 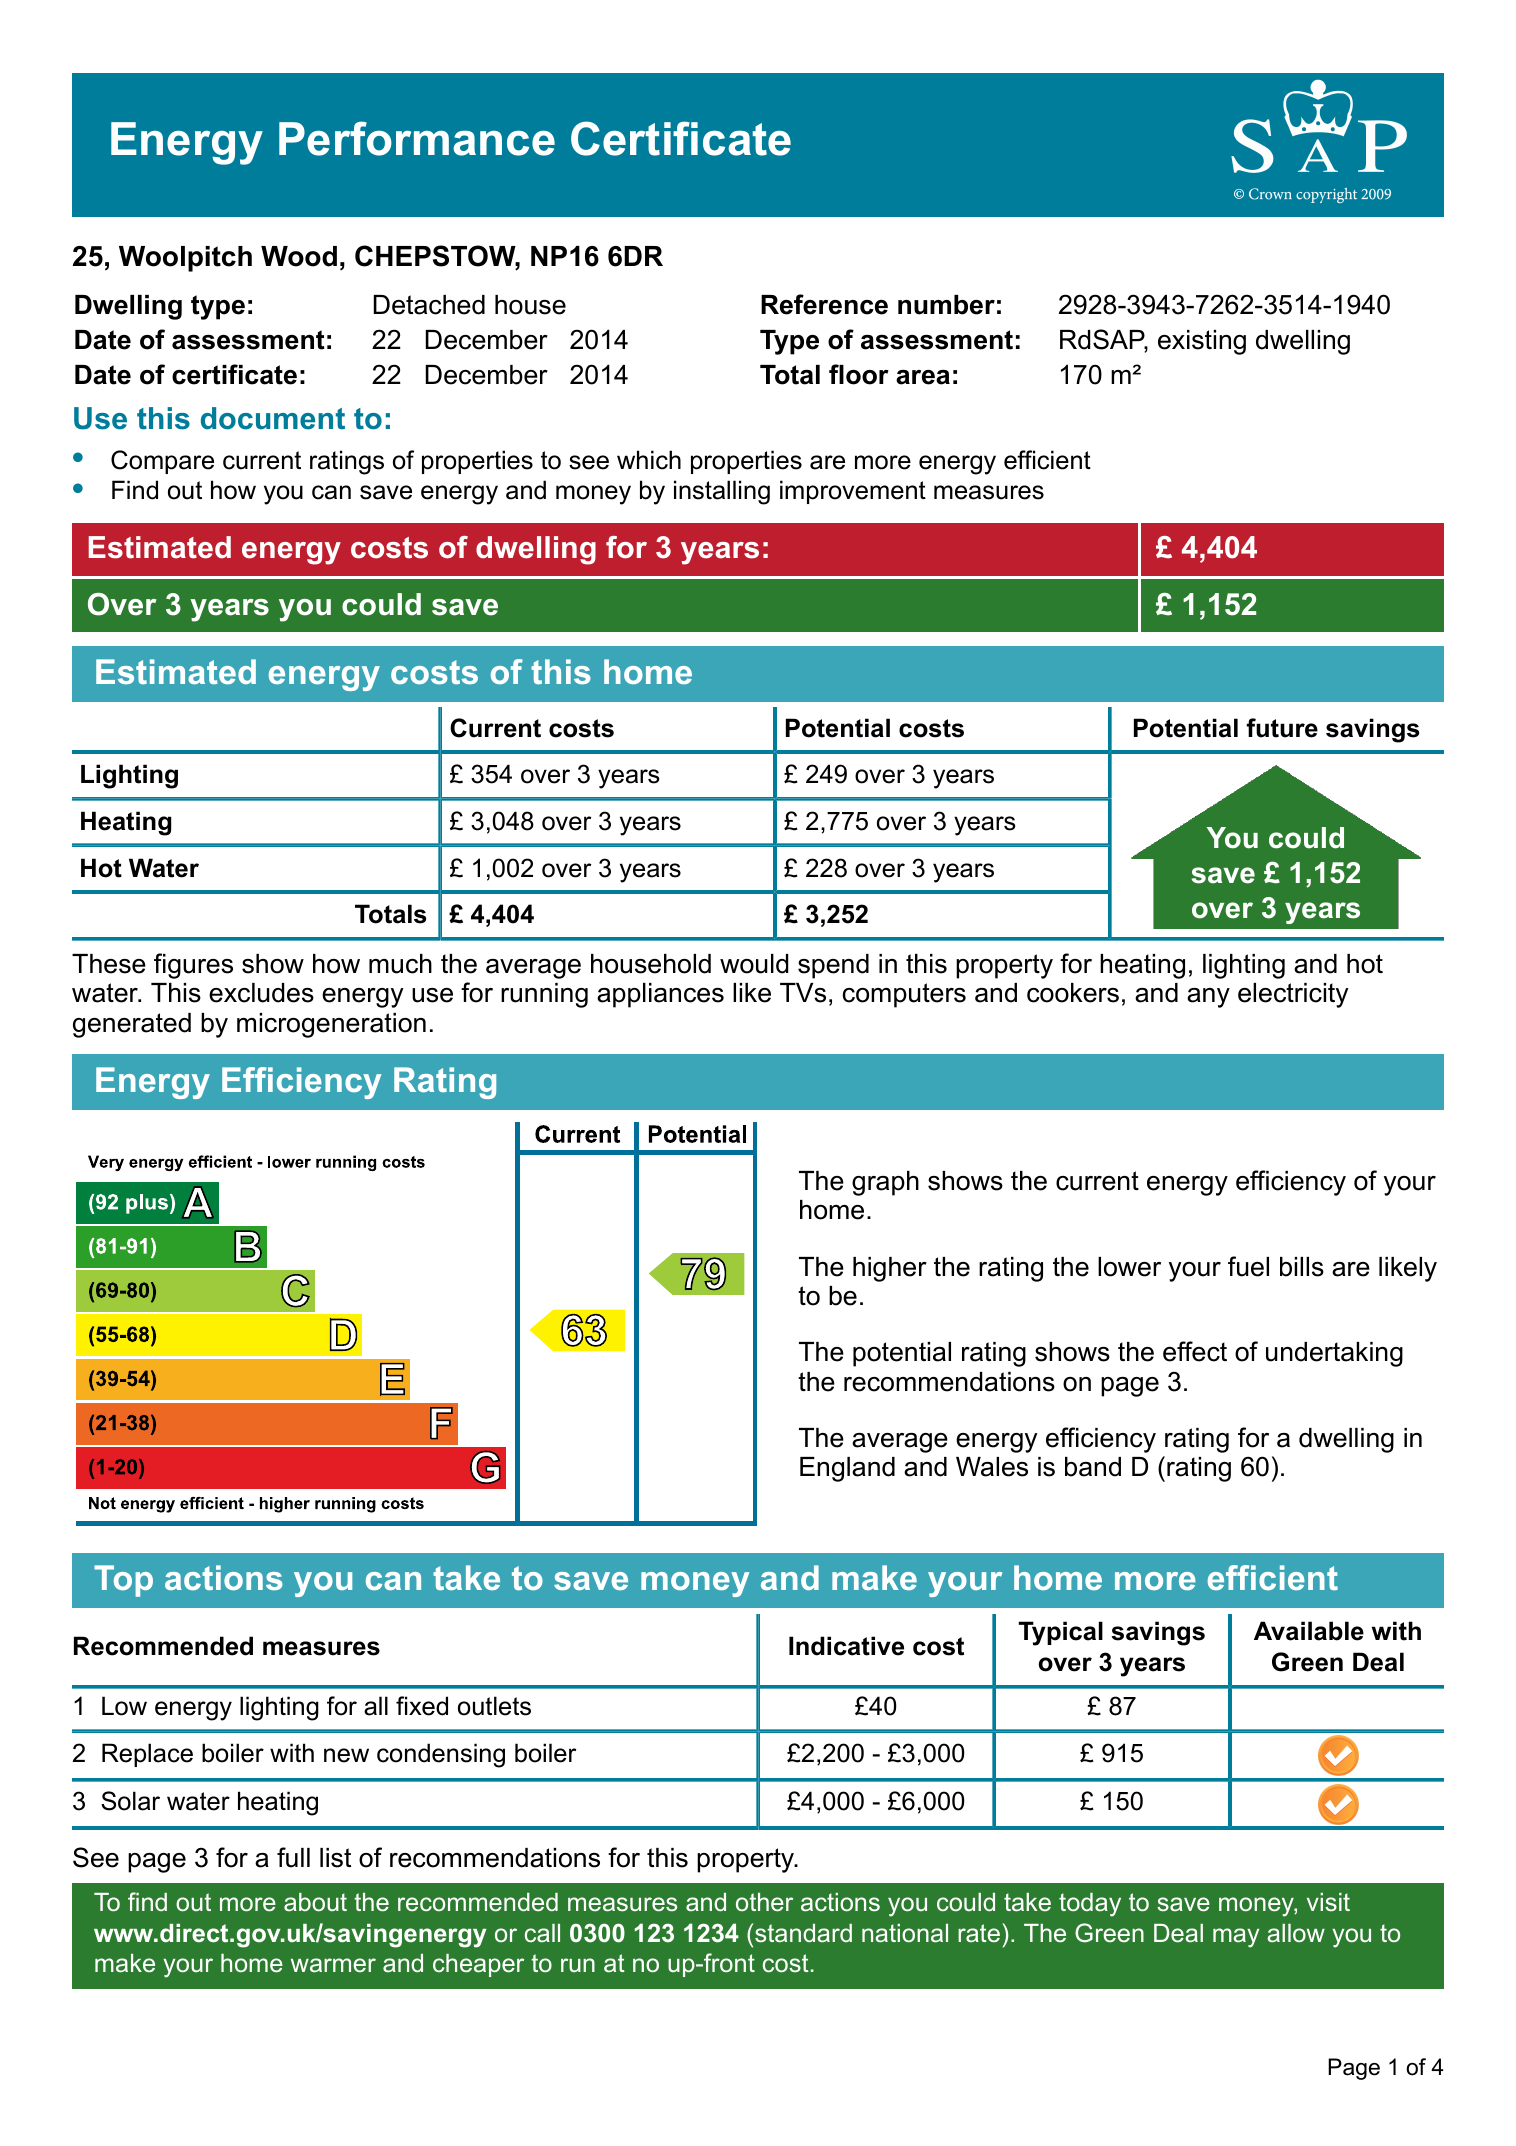 I want to click on Wood, so click(x=299, y=256).
